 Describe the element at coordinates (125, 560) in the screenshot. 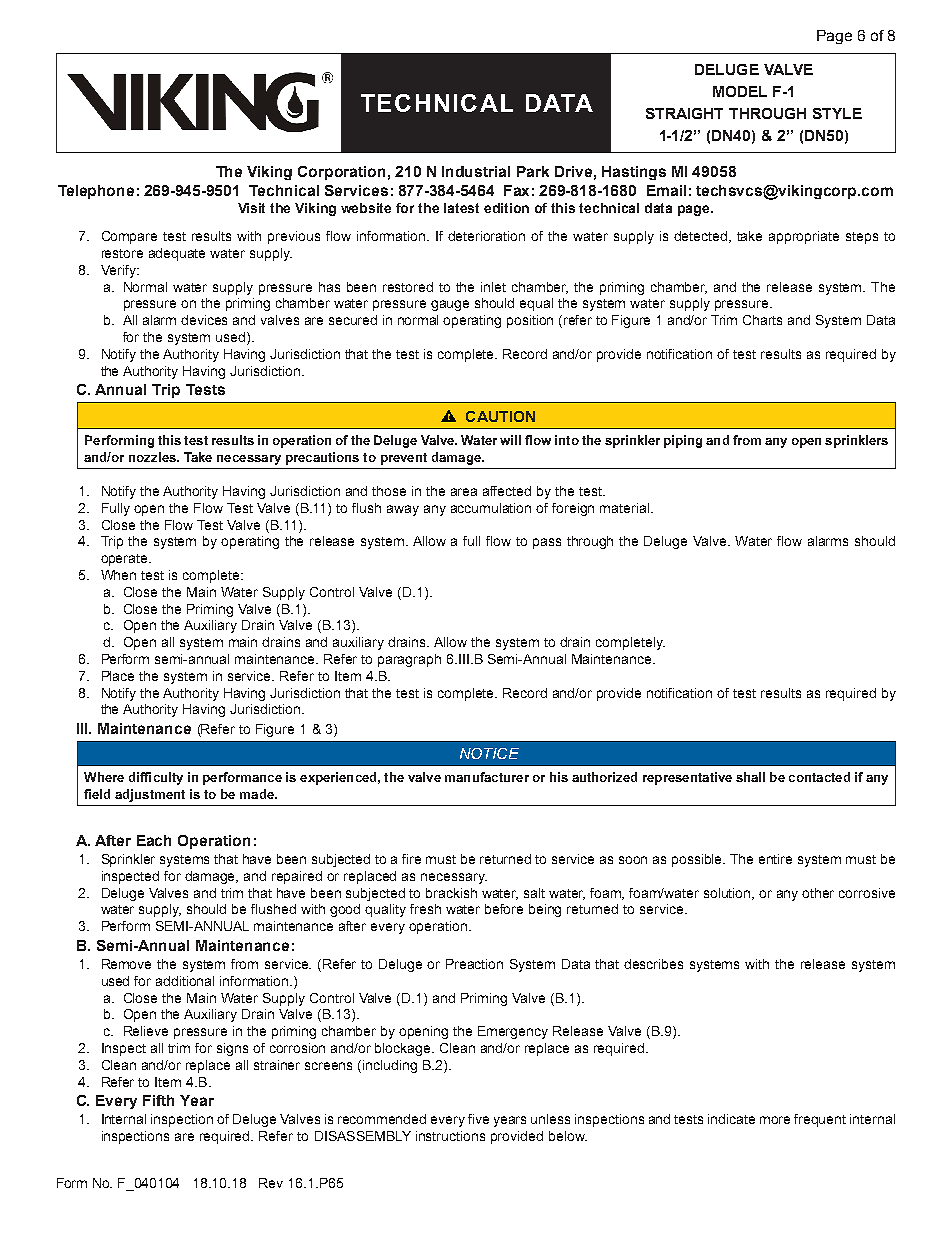

I see `operate` at that location.
